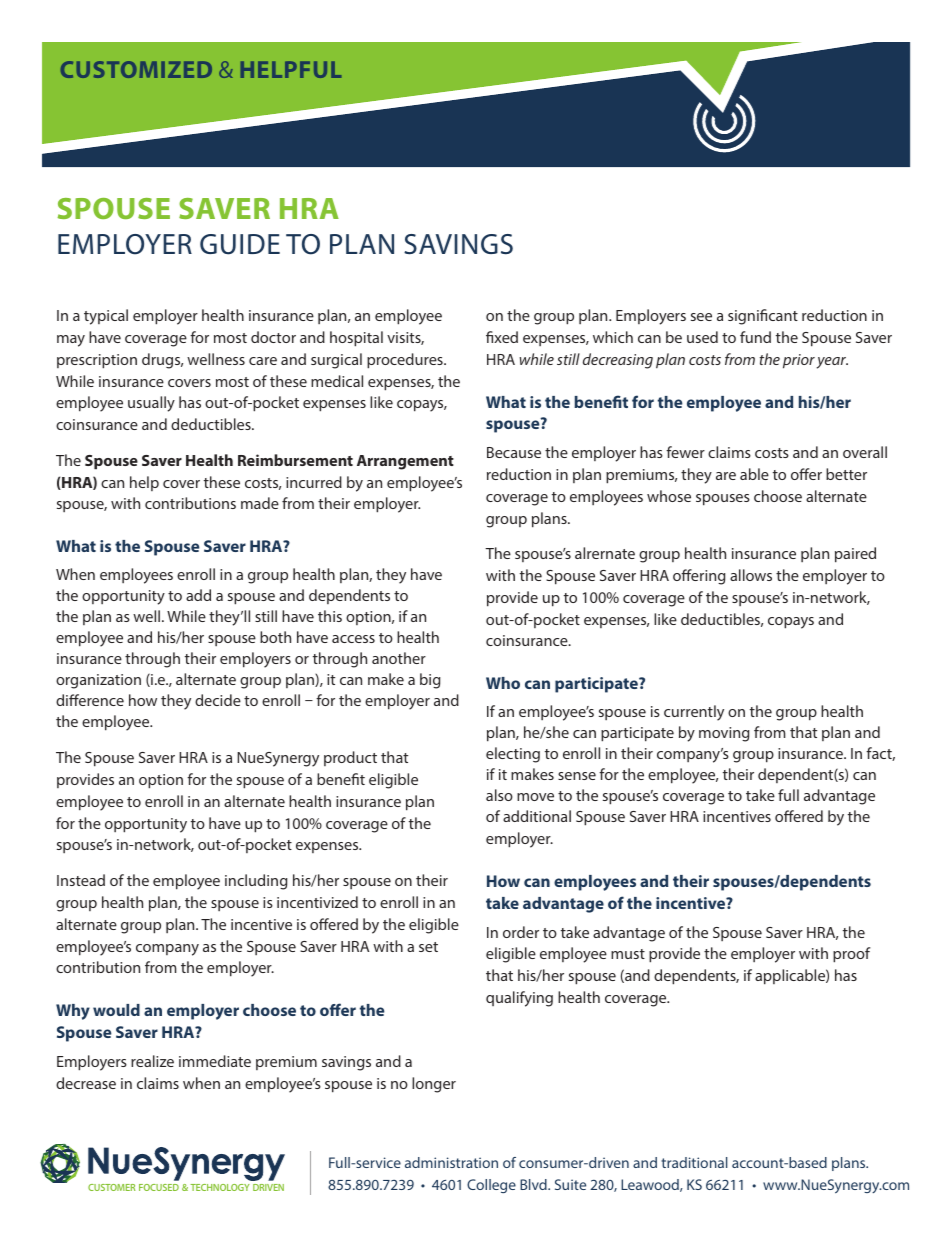 This document has width=952, height=1233. I want to click on administration, so click(451, 1162).
